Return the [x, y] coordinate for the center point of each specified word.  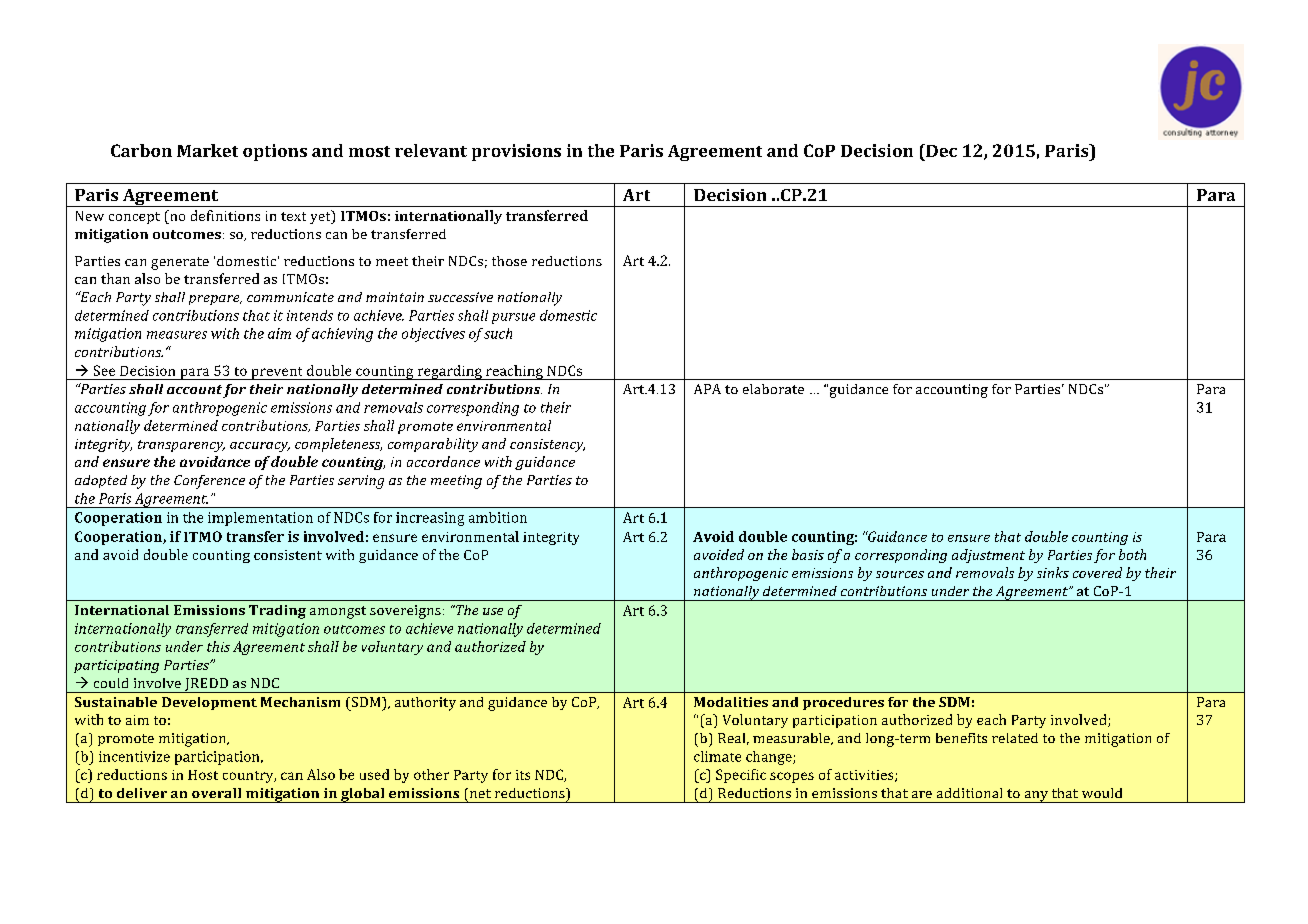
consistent [288, 555]
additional [969, 793]
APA [707, 389]
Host [203, 775]
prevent [277, 373]
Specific [741, 776]
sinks [1053, 572]
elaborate [773, 389]
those [509, 261]
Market [207, 150]
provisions [516, 152]
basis [808, 554]
